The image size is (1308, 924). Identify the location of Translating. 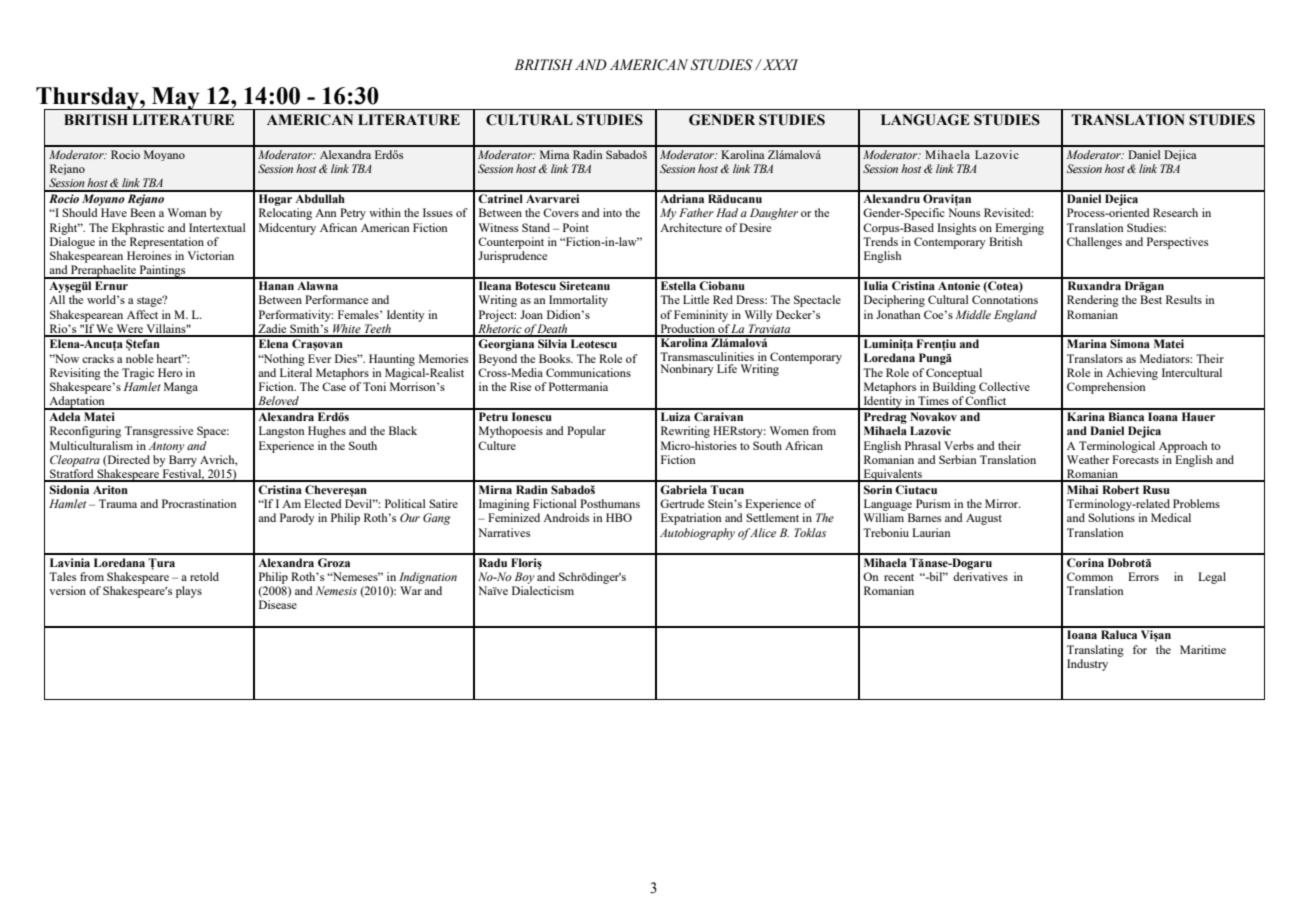
(1095, 651).
